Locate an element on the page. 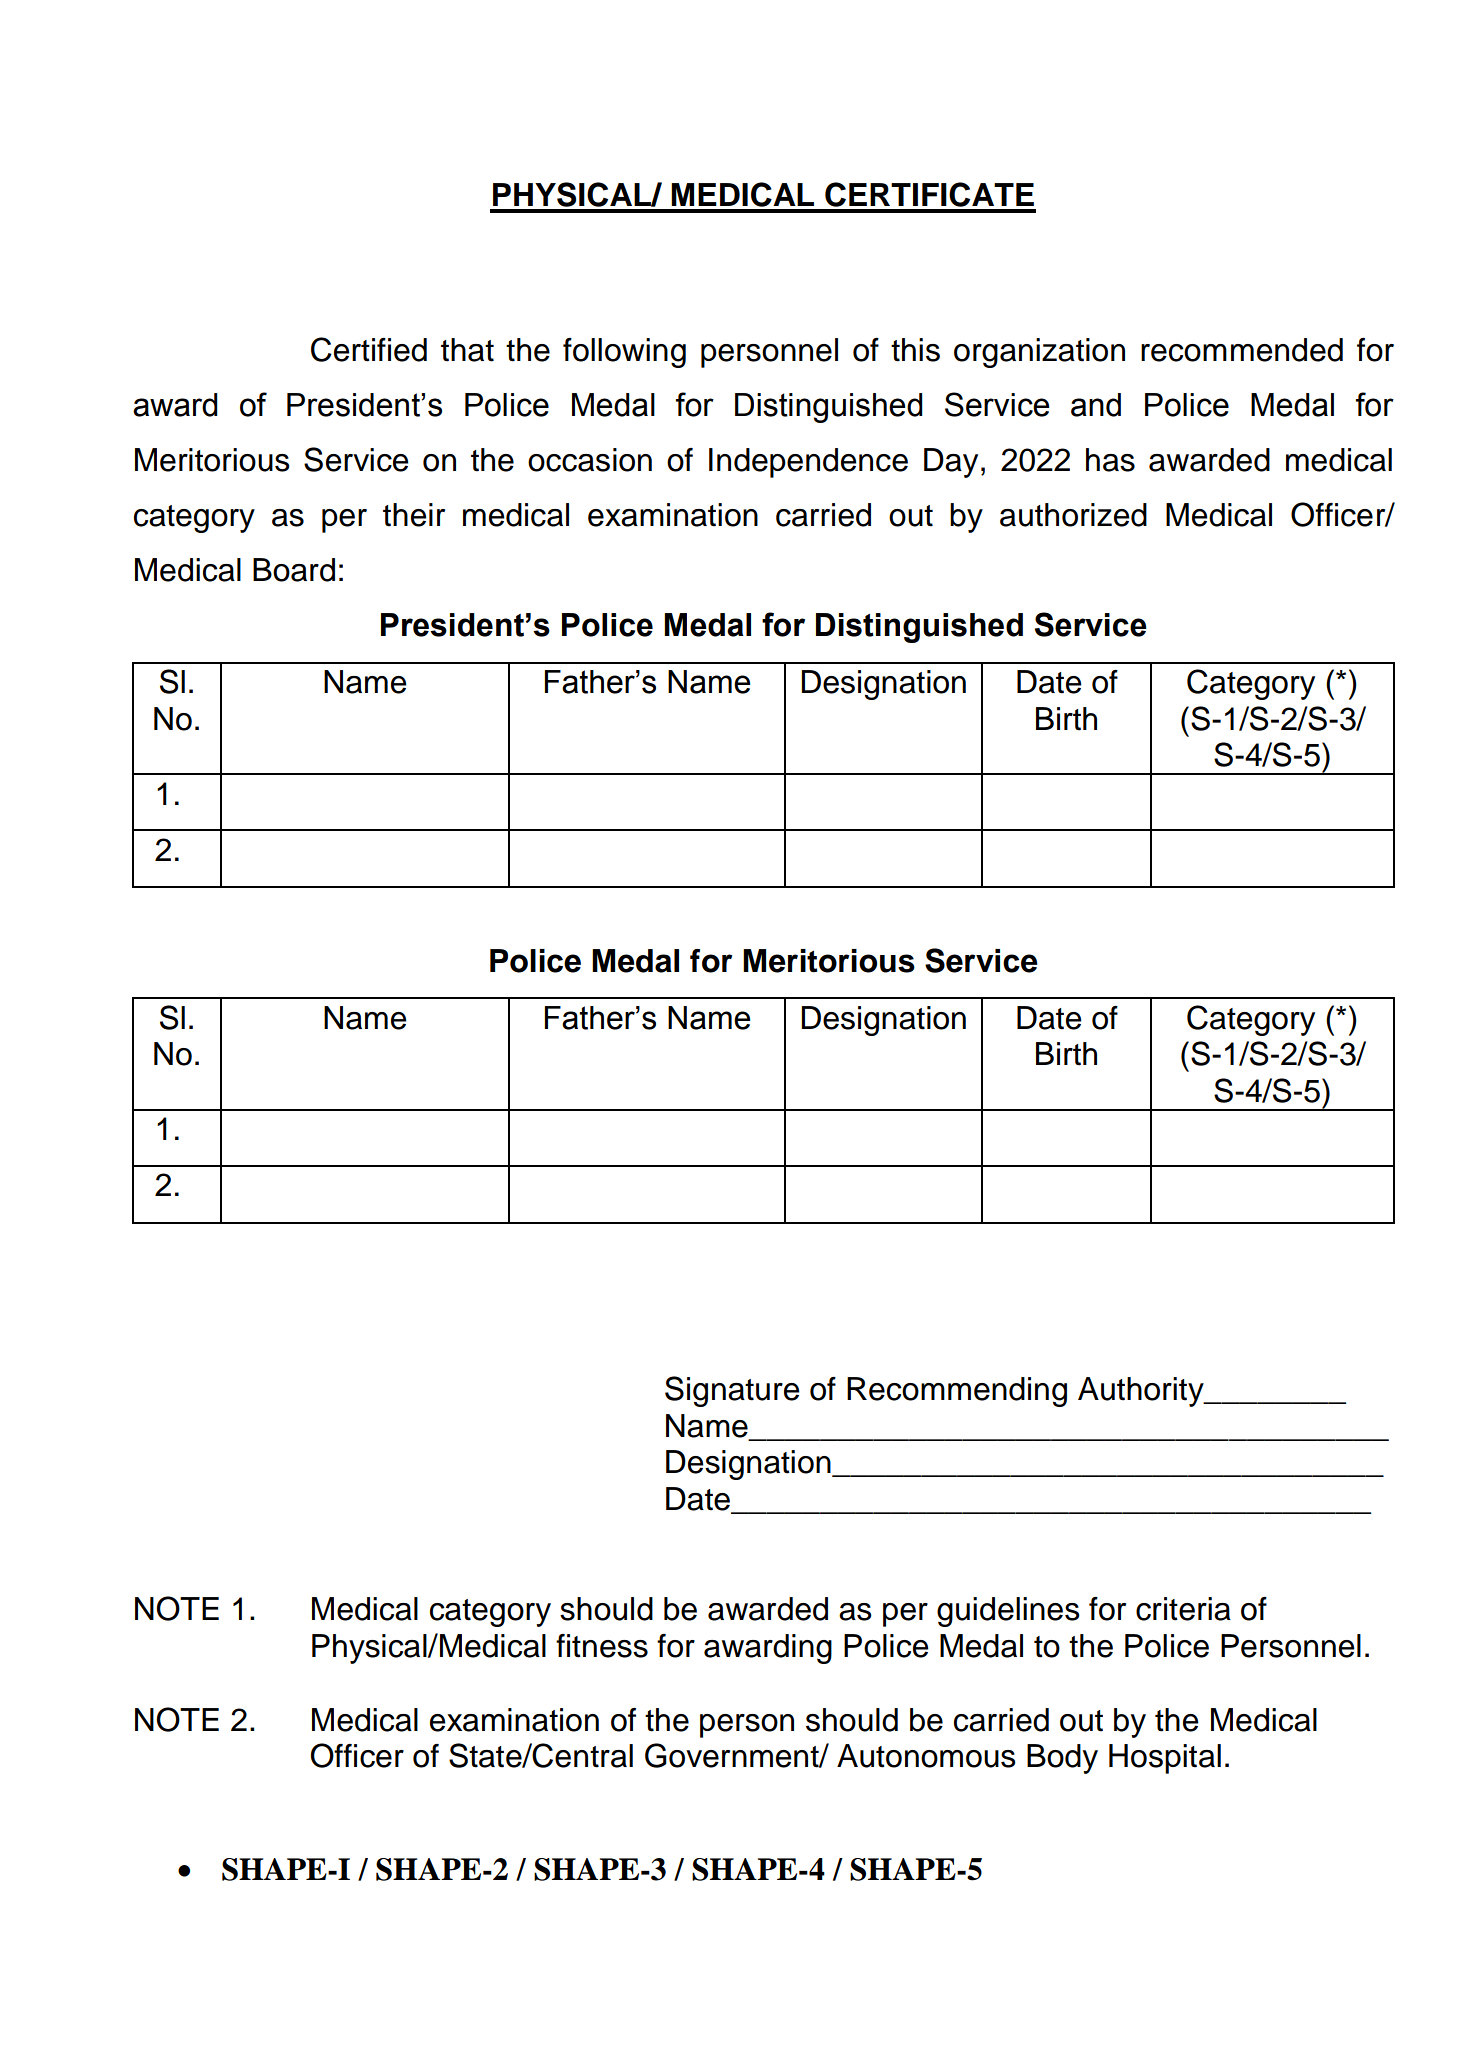  fitness is located at coordinates (602, 1646).
